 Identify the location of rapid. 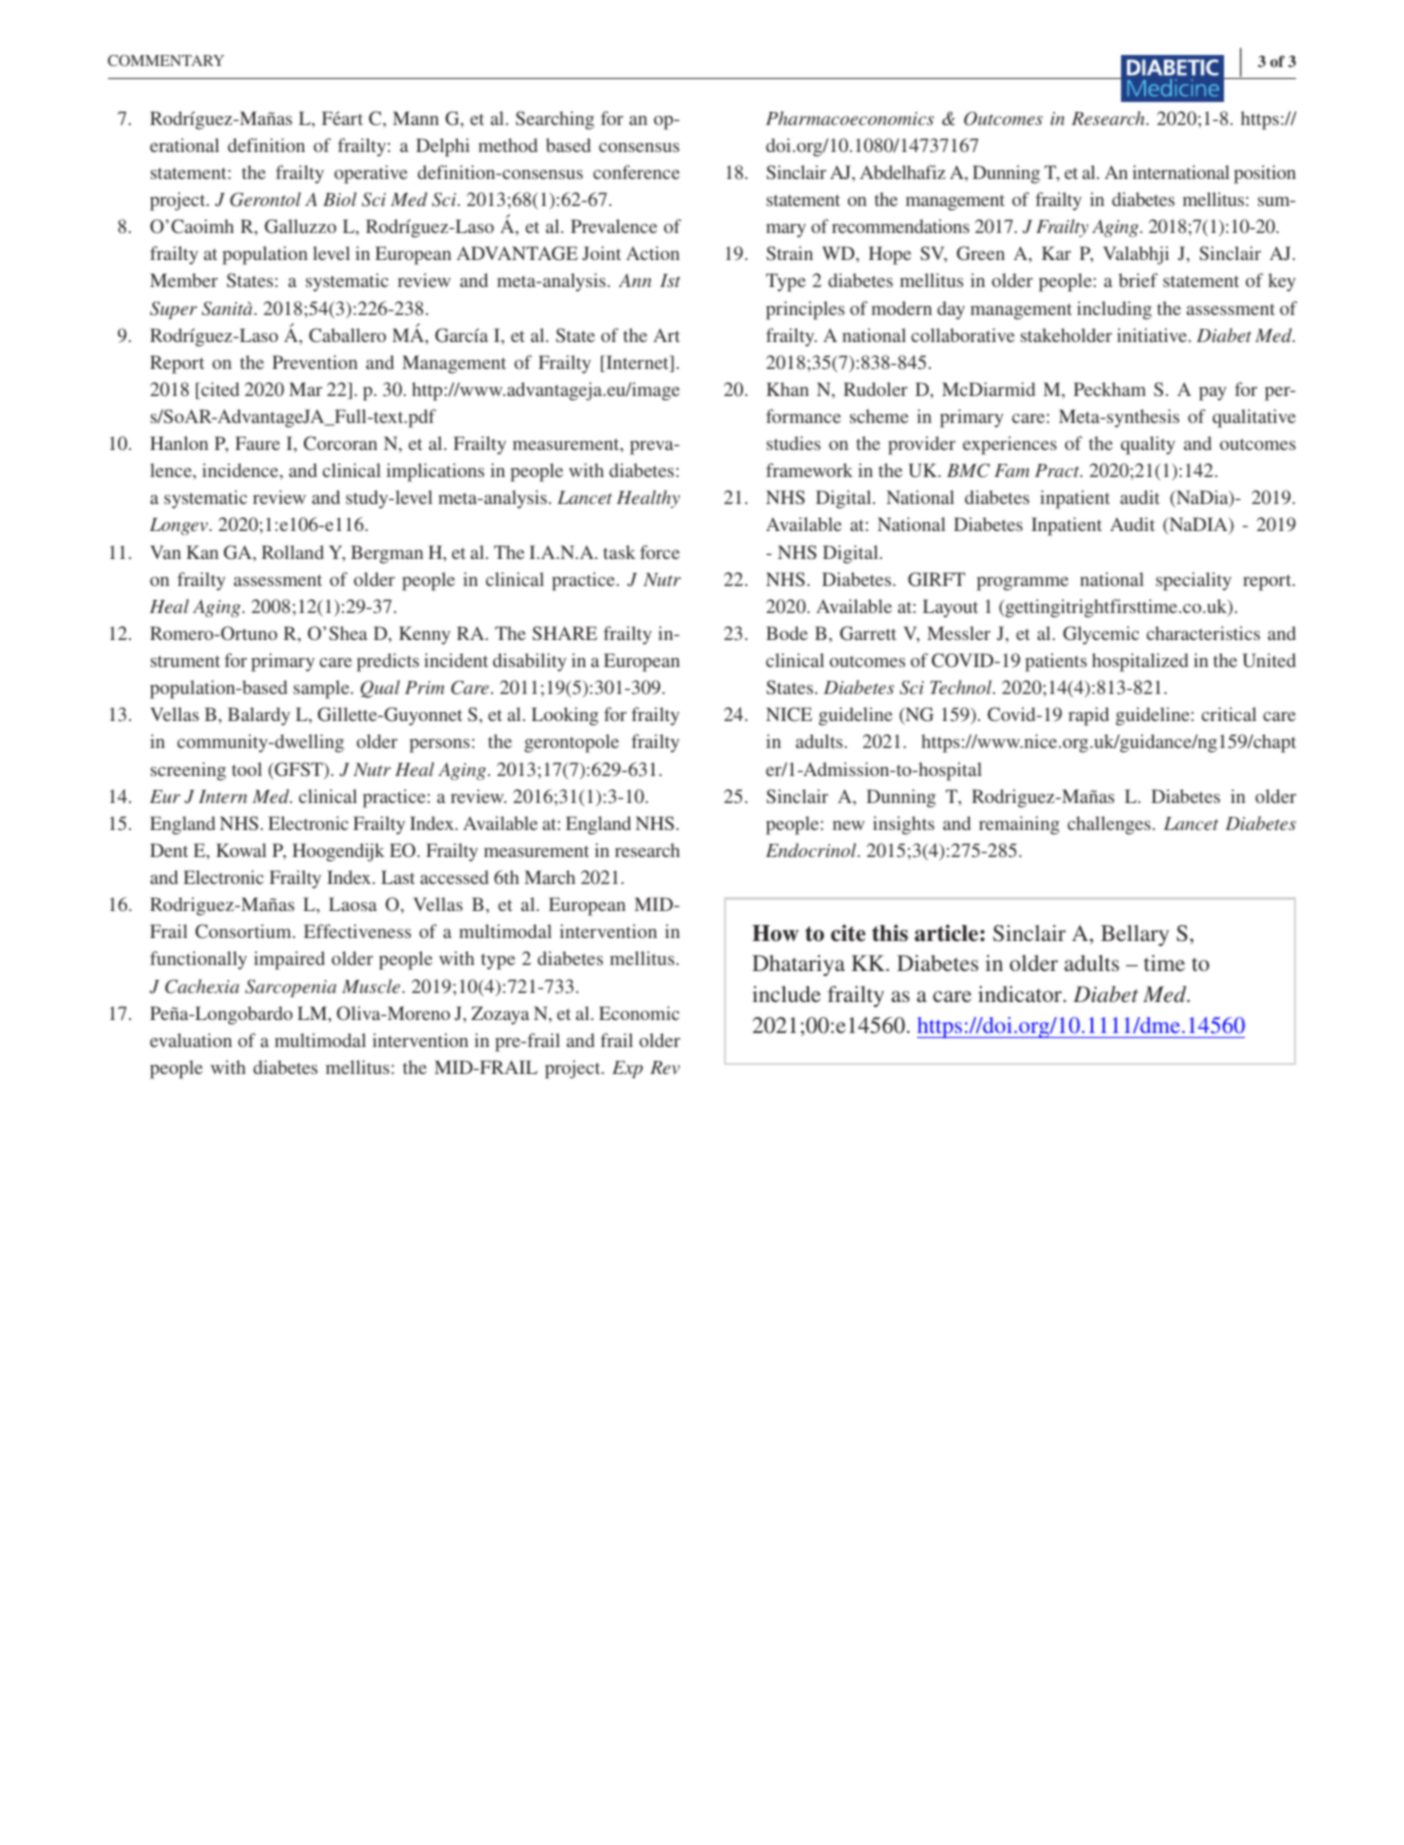
(1088, 716).
